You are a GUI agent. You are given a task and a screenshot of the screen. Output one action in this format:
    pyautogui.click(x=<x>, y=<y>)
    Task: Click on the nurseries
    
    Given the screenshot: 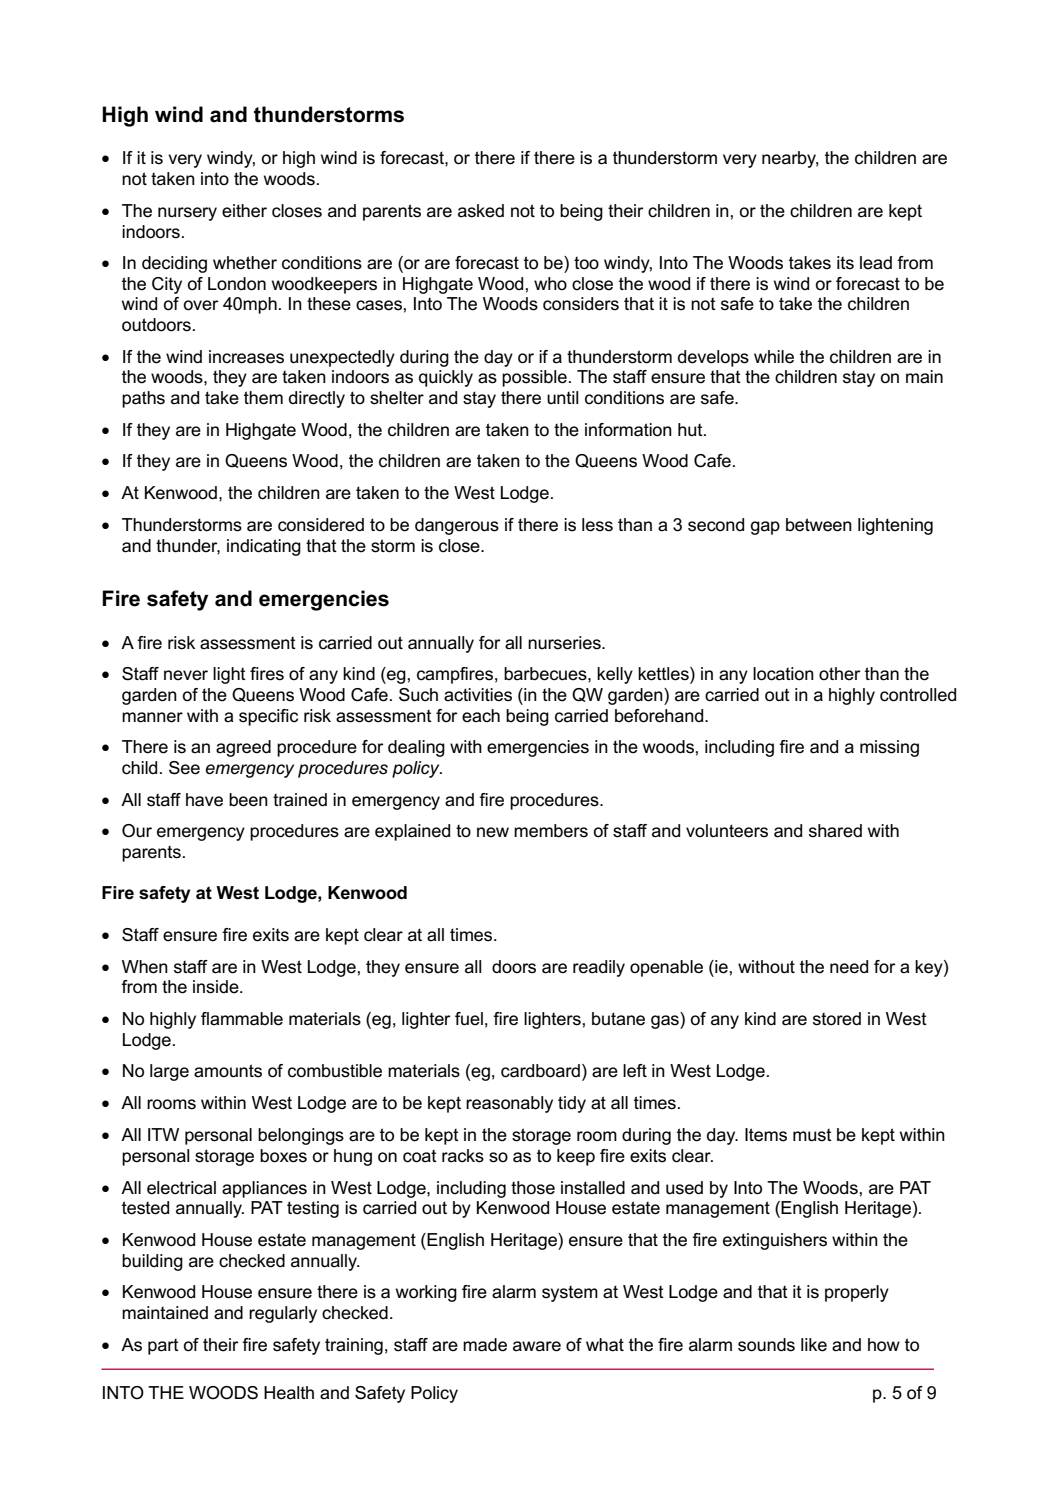 What is the action you would take?
    pyautogui.click(x=565, y=643)
